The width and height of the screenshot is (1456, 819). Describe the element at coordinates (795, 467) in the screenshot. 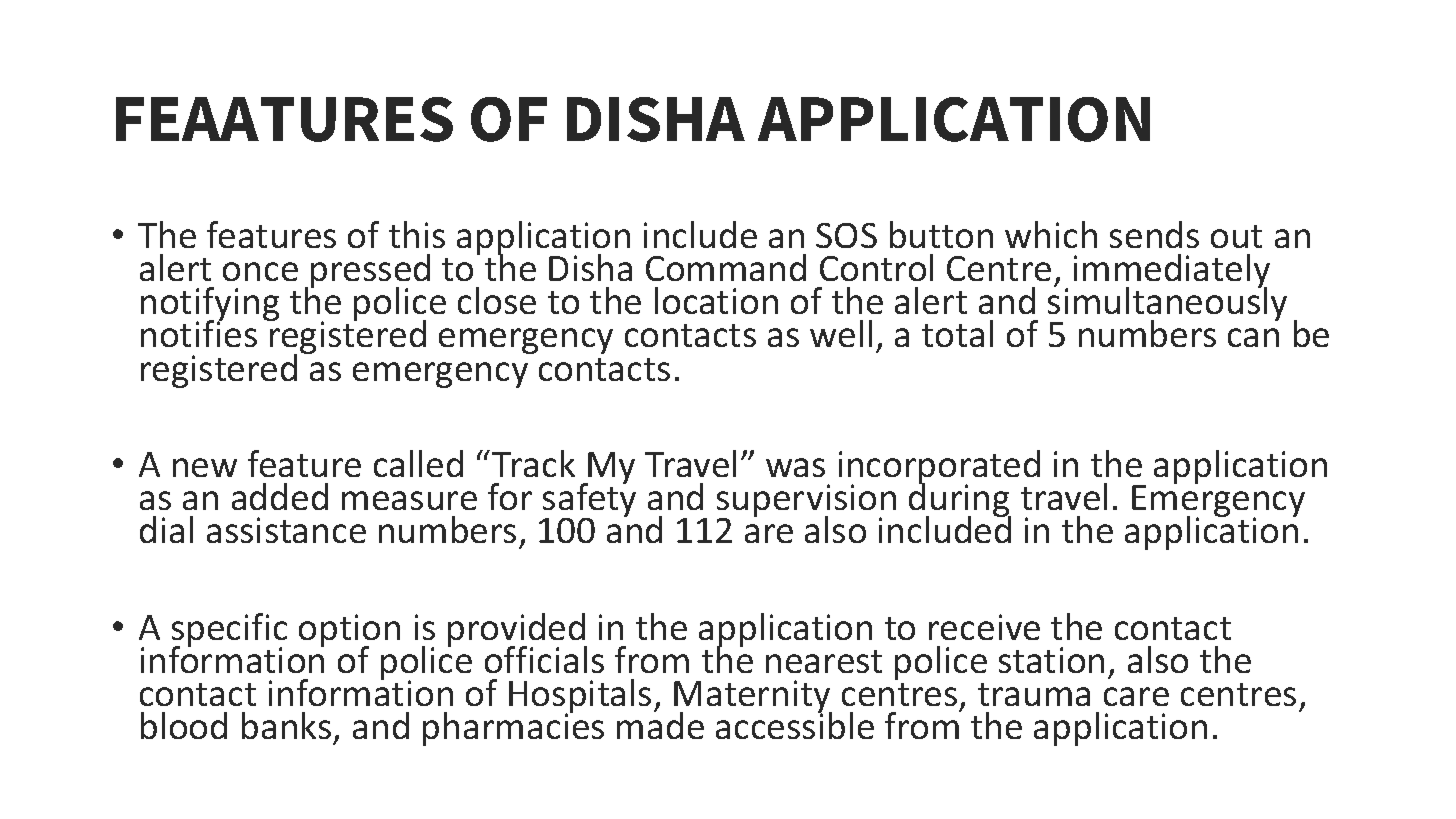

I see `was` at that location.
